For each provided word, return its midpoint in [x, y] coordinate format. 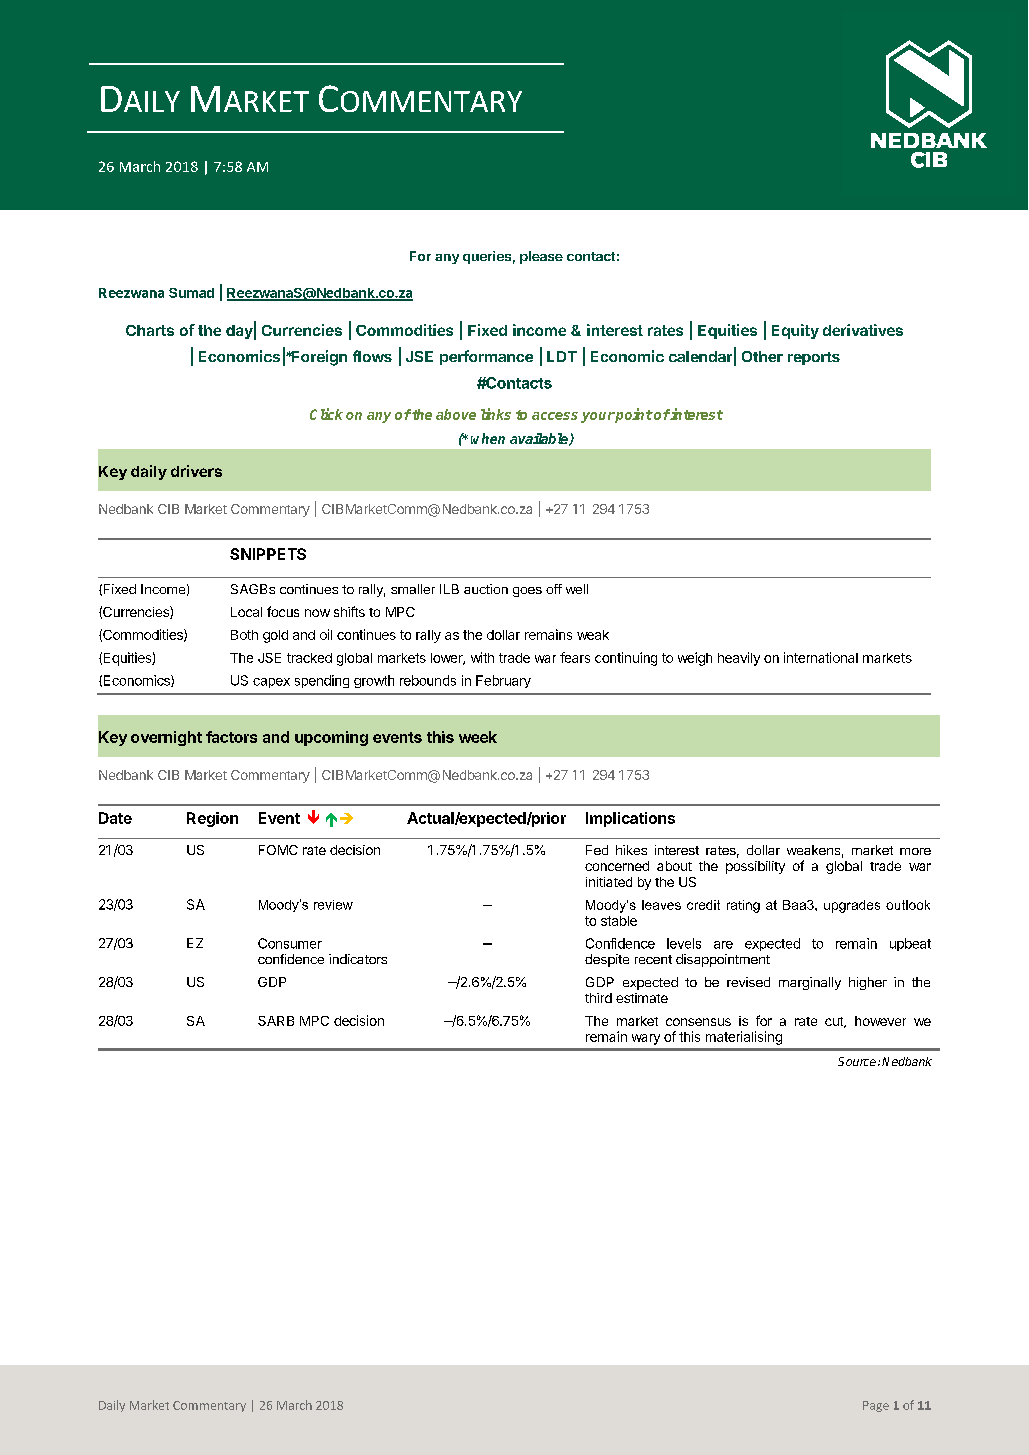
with [482, 657]
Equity [795, 331]
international [821, 657]
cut [835, 1022]
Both [244, 635]
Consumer [290, 943]
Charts [150, 330]
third [598, 998]
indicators [358, 959]
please [541, 257]
